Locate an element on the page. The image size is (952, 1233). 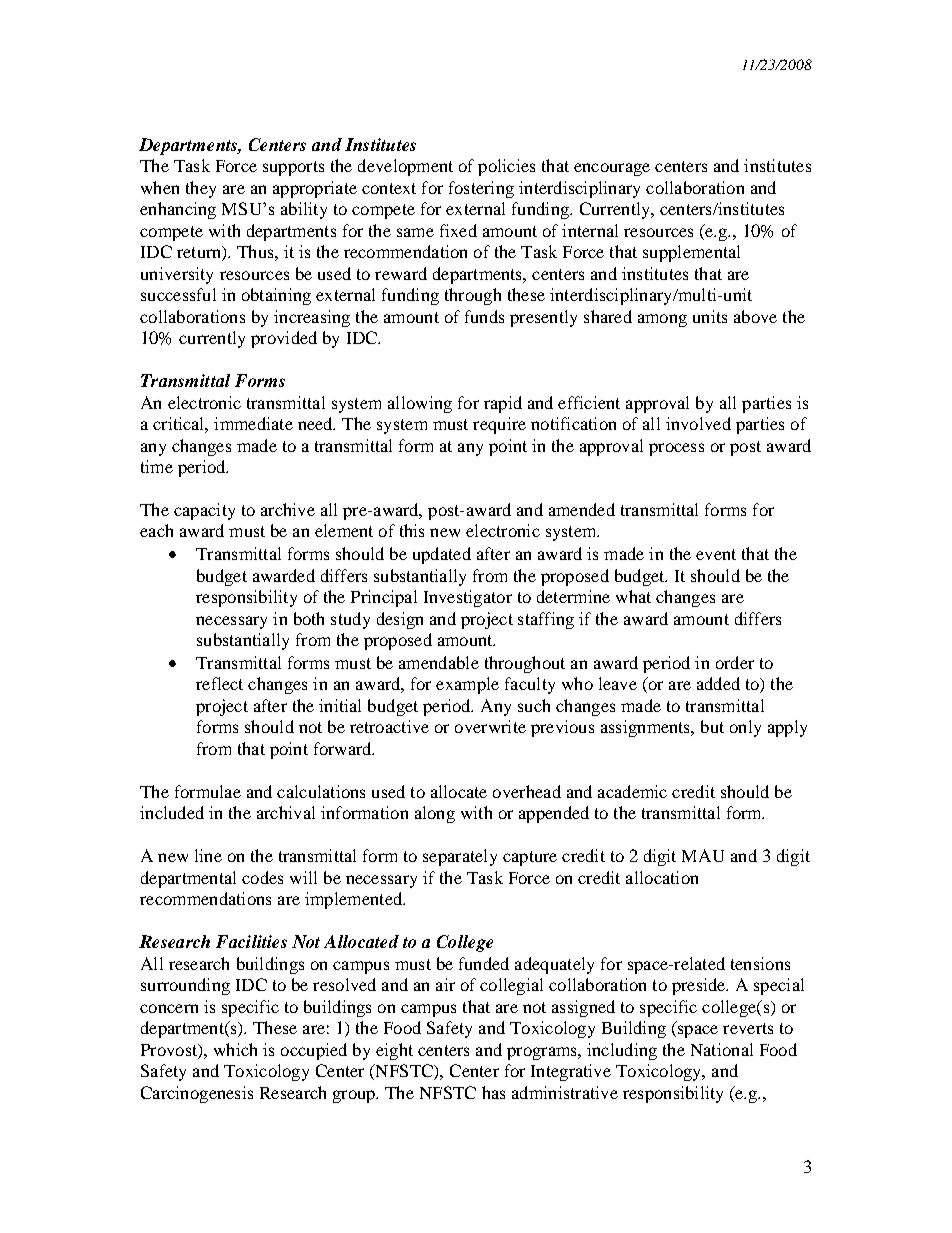
supplemental is located at coordinates (691, 253).
